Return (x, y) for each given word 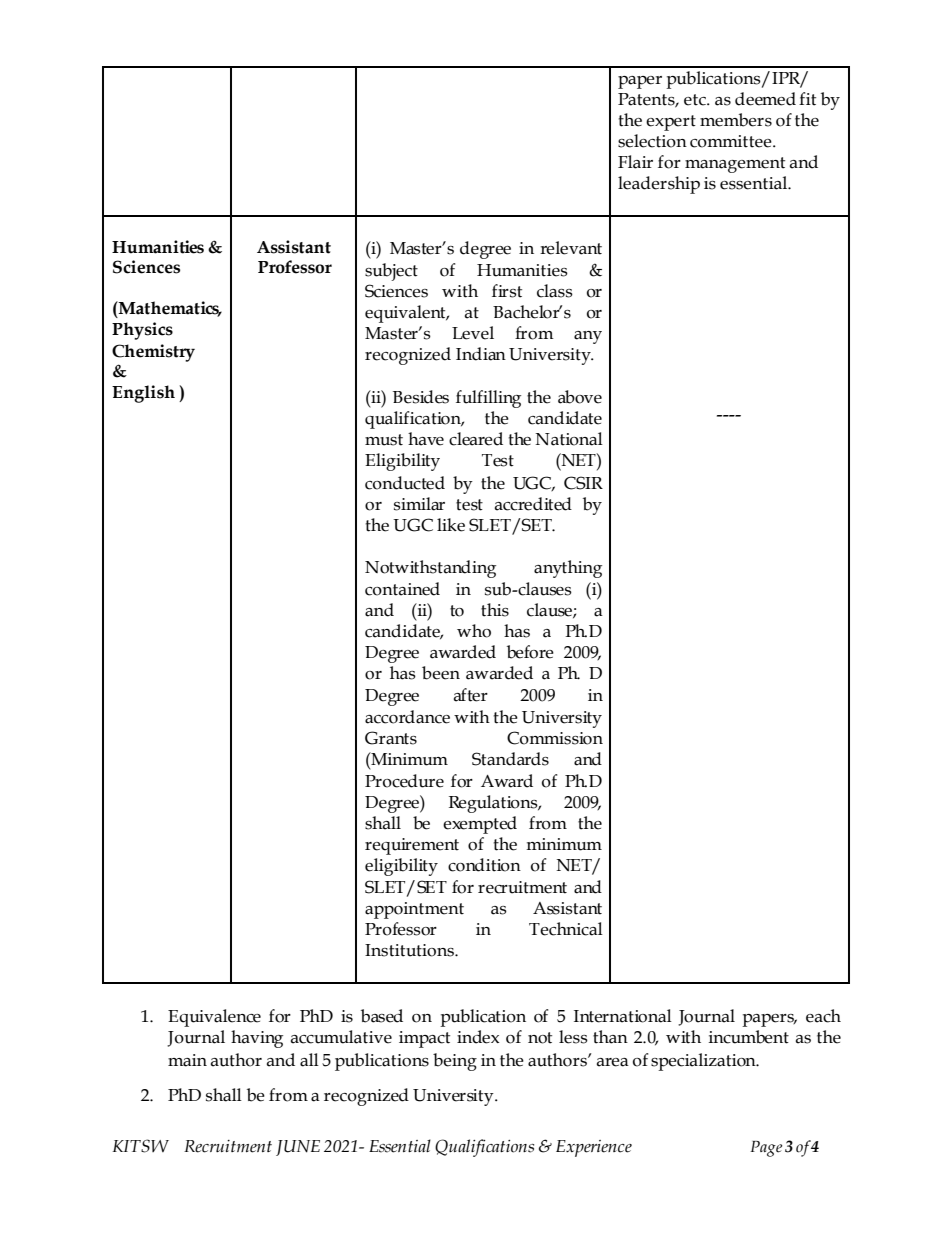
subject (391, 272)
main (187, 1060)
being (455, 1062)
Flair (635, 162)
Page (766, 1149)
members (736, 120)
